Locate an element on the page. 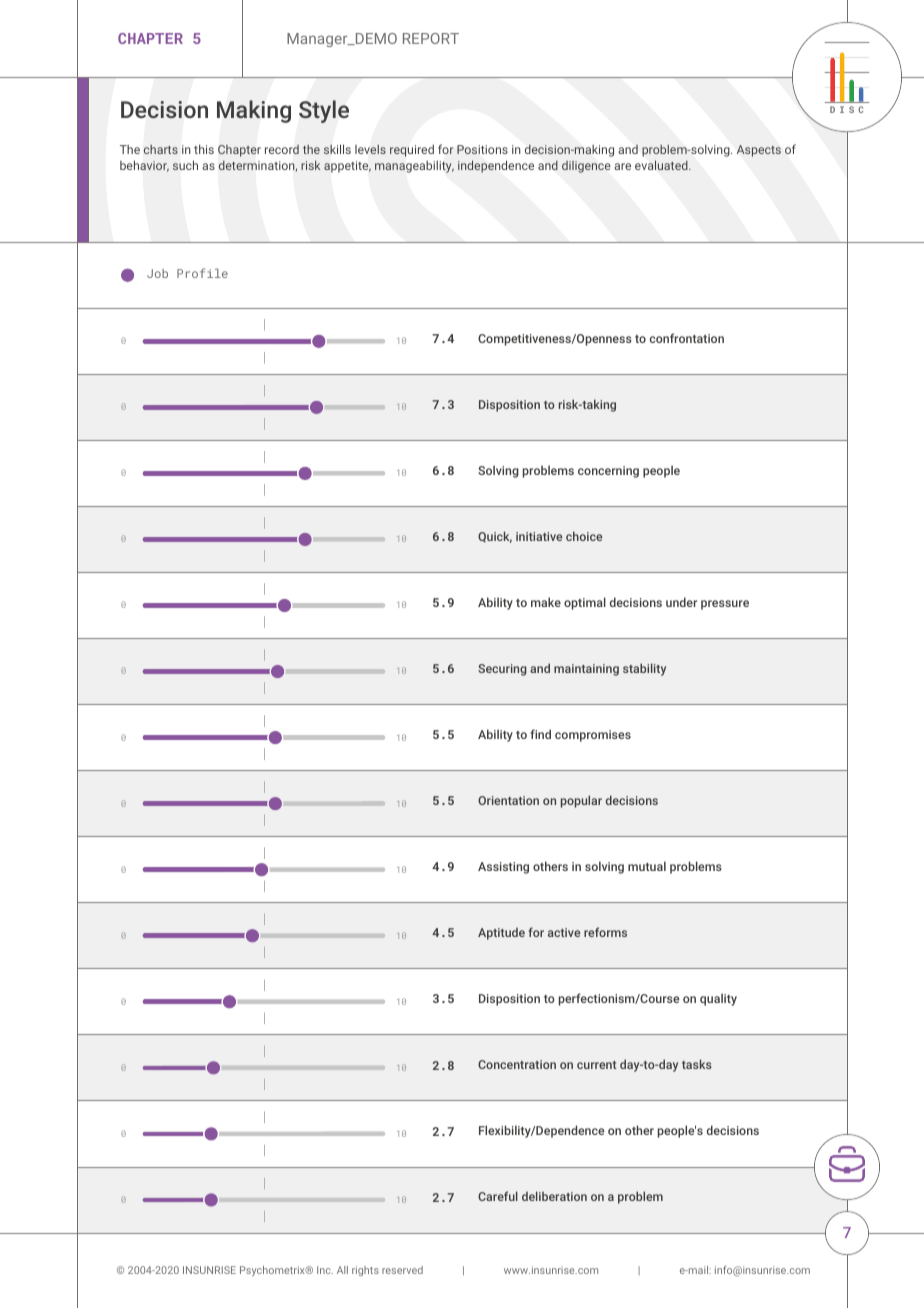 The width and height of the image is (924, 1308). Inc is located at coordinates (325, 1270).
